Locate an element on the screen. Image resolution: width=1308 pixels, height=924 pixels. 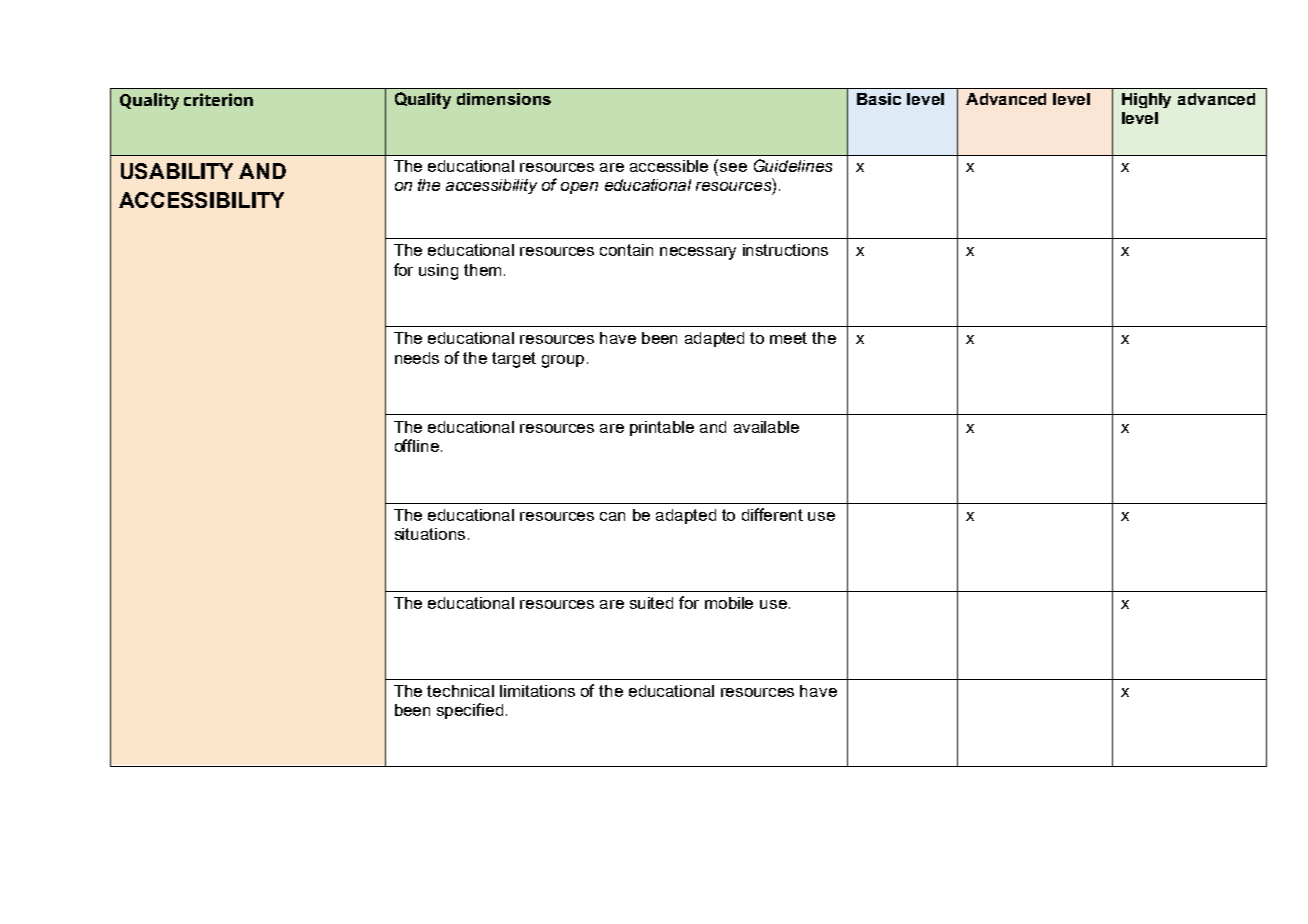
dimensions is located at coordinates (504, 99).
